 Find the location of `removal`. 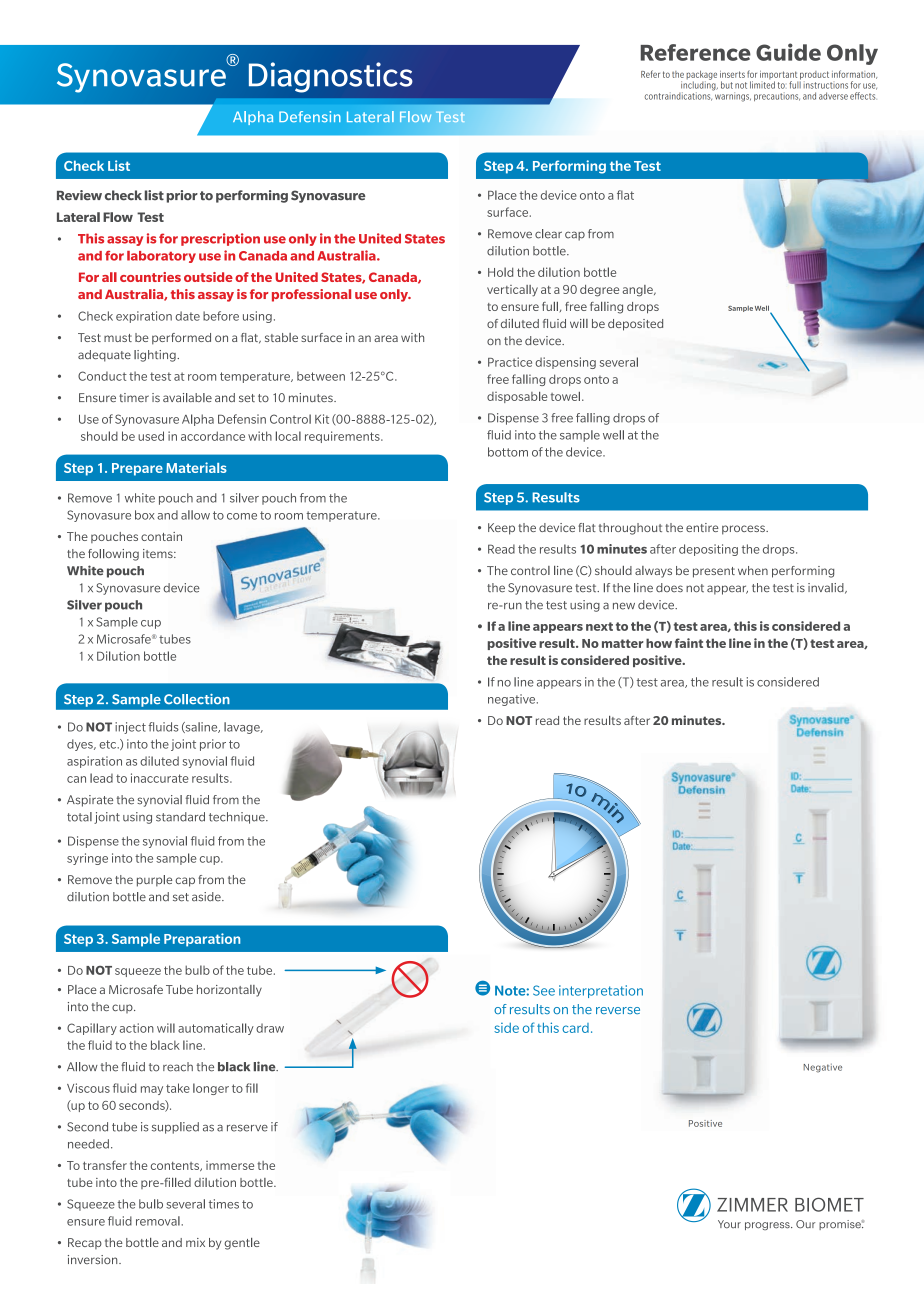

removal is located at coordinates (159, 1221).
